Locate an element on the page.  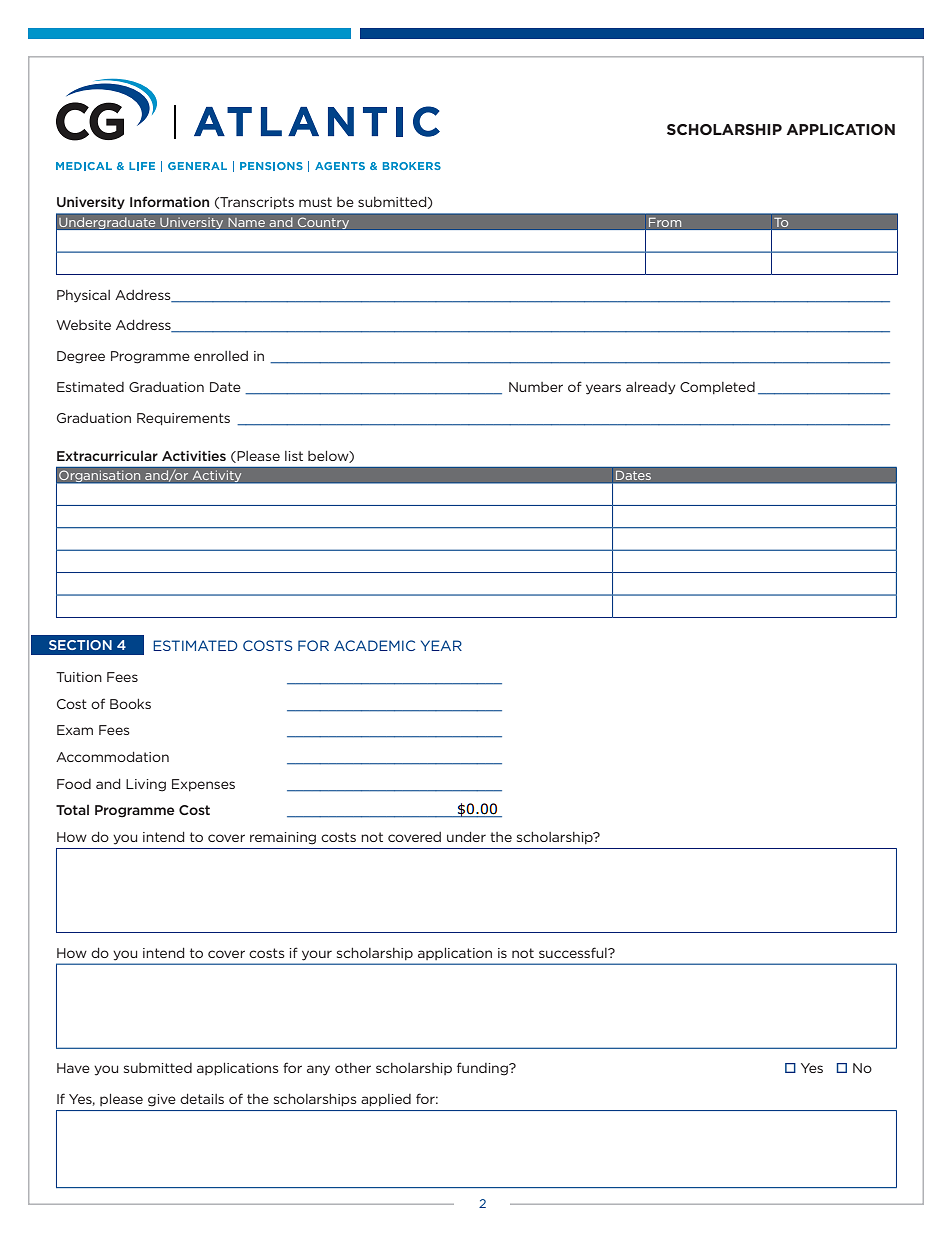
Information is located at coordinates (169, 201).
